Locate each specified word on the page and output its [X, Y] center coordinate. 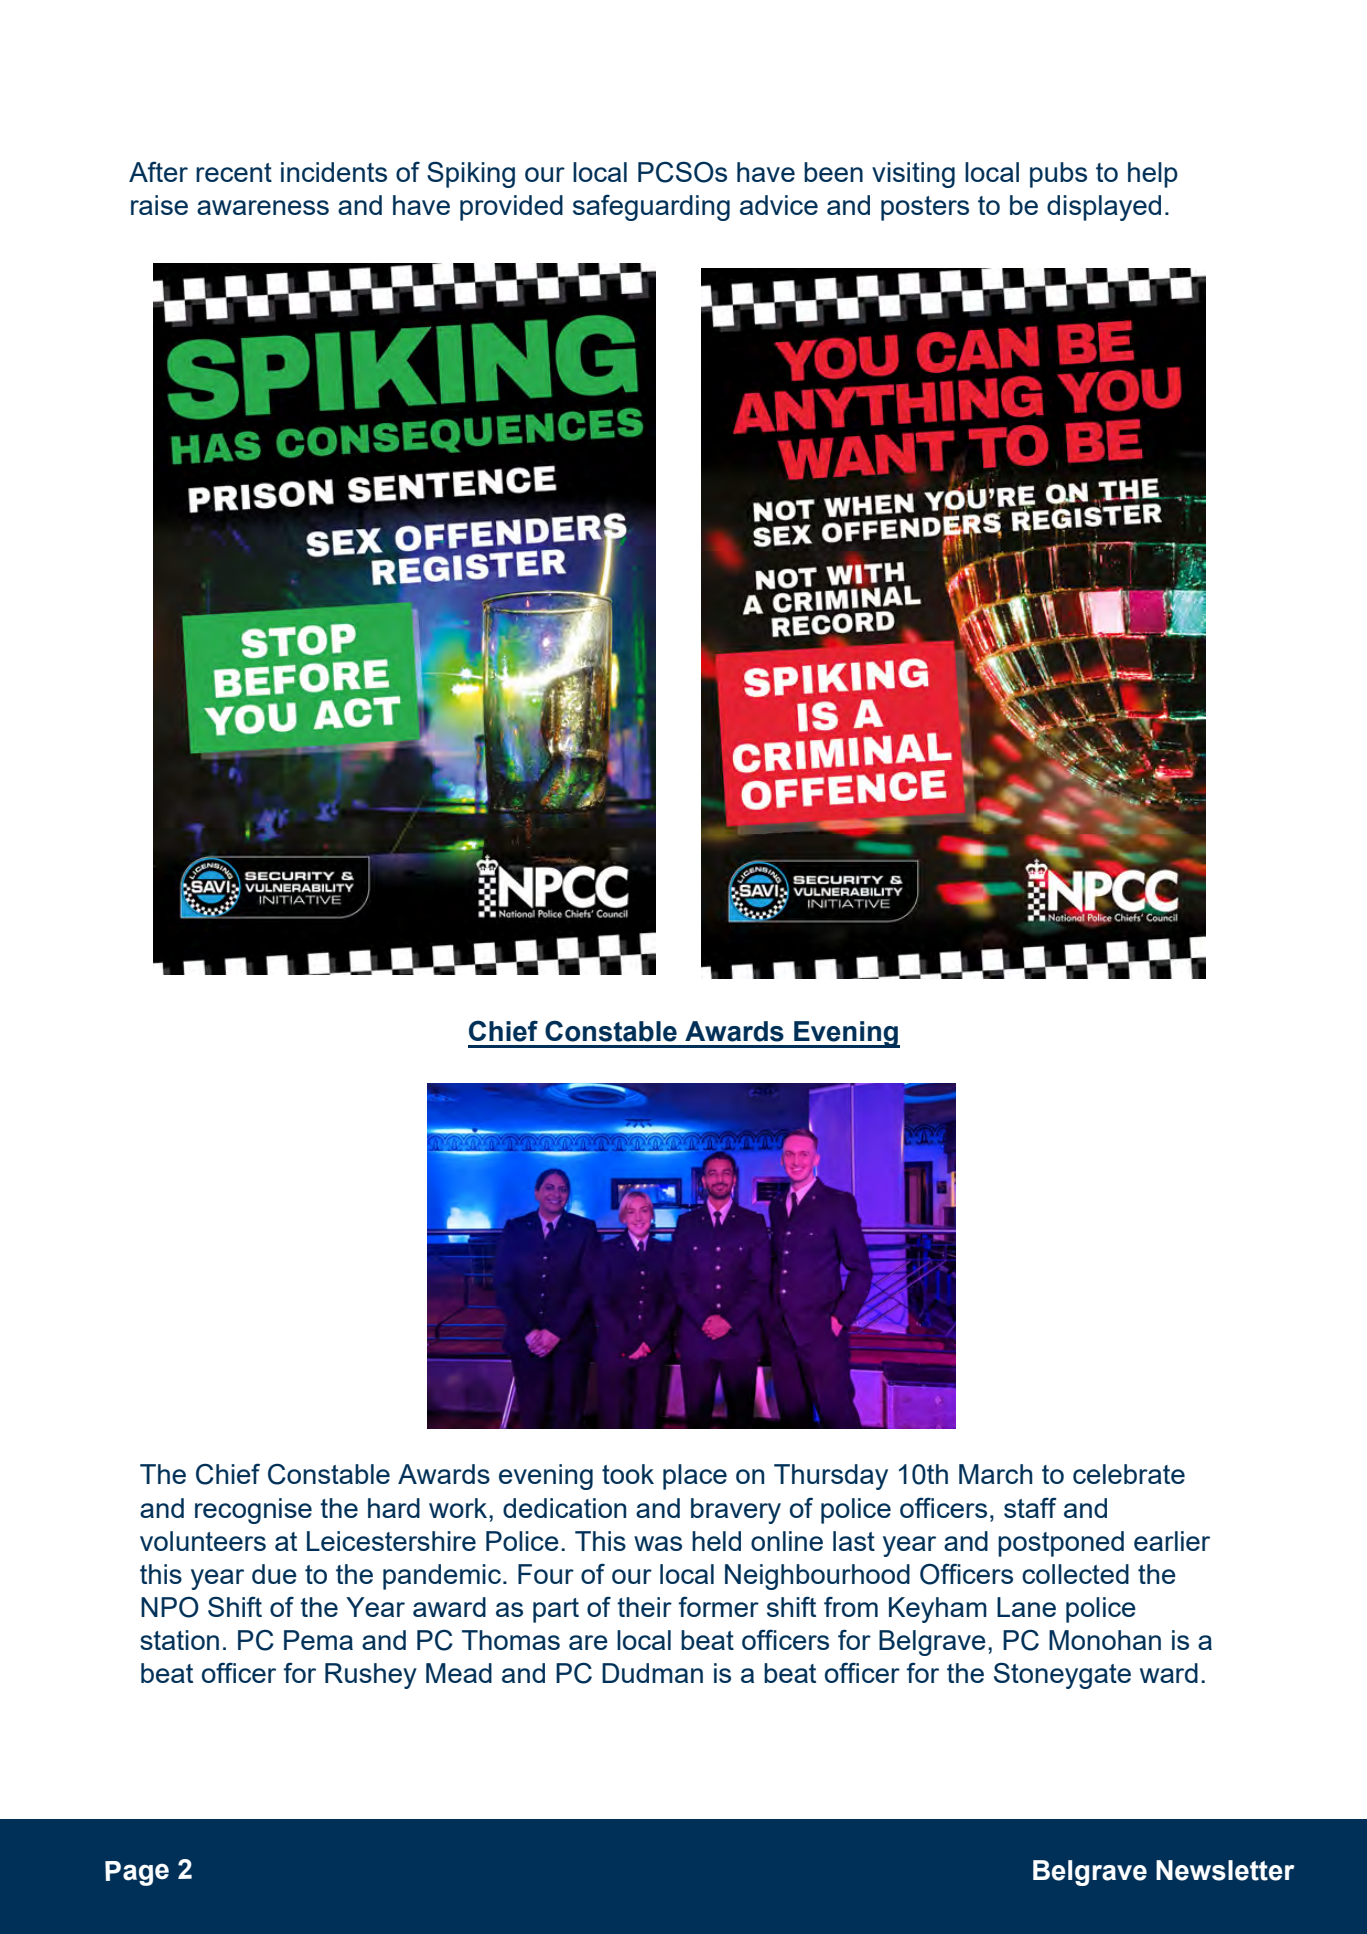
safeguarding [651, 207]
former [719, 1606]
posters [925, 208]
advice [779, 205]
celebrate [1129, 1474]
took [628, 1474]
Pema [318, 1640]
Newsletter [1225, 1870]
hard [394, 1508]
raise [159, 205]
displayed [1104, 208]
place [695, 1477]
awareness [263, 207]
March [996, 1474]
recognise [253, 1511]
